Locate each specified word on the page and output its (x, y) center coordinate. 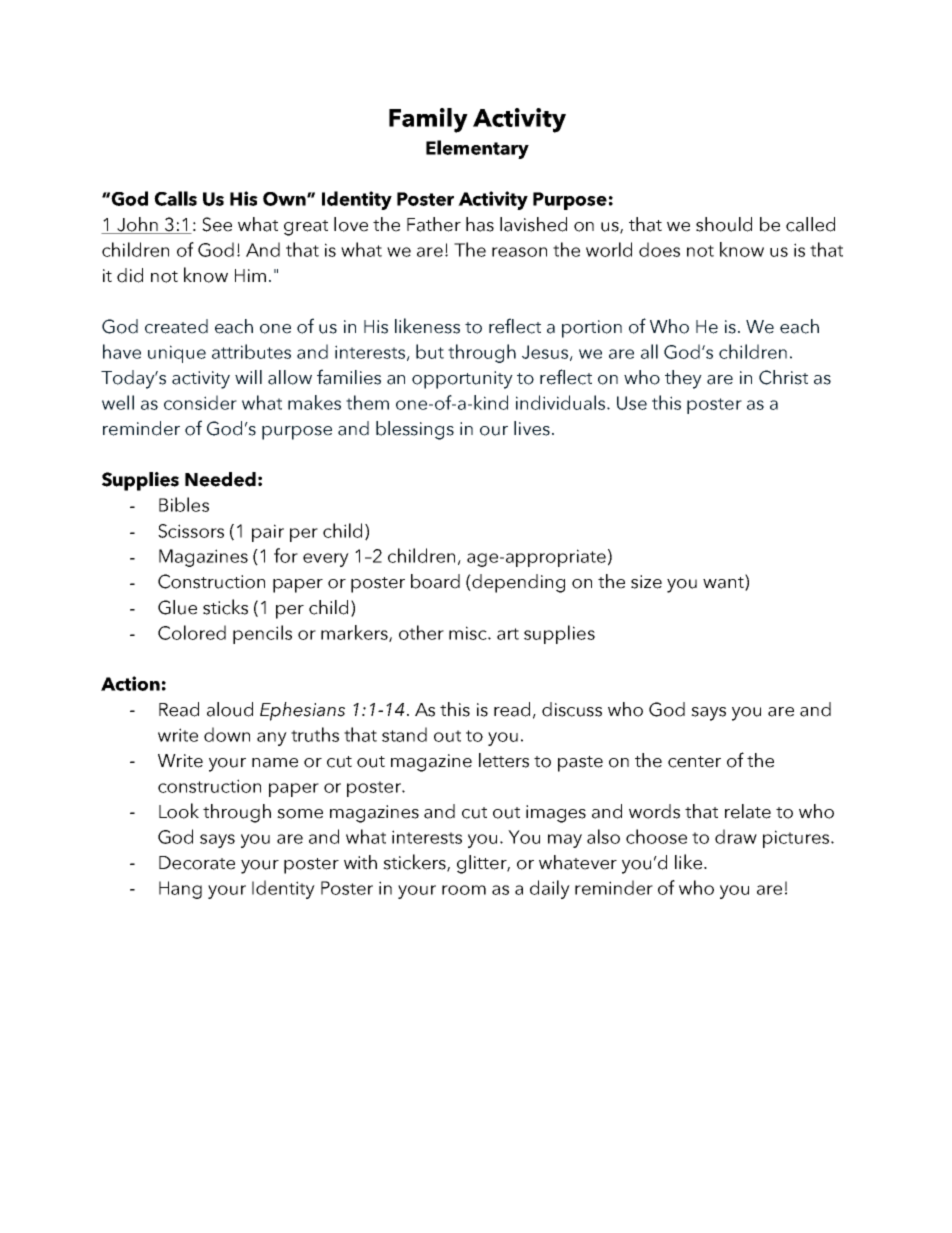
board (435, 581)
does (659, 249)
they (683, 379)
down (227, 734)
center (694, 762)
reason (519, 252)
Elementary (477, 149)
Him (250, 275)
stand (404, 734)
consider (200, 402)
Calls (175, 198)
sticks (225, 607)
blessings (415, 430)
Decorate (197, 863)
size (646, 582)
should (724, 224)
